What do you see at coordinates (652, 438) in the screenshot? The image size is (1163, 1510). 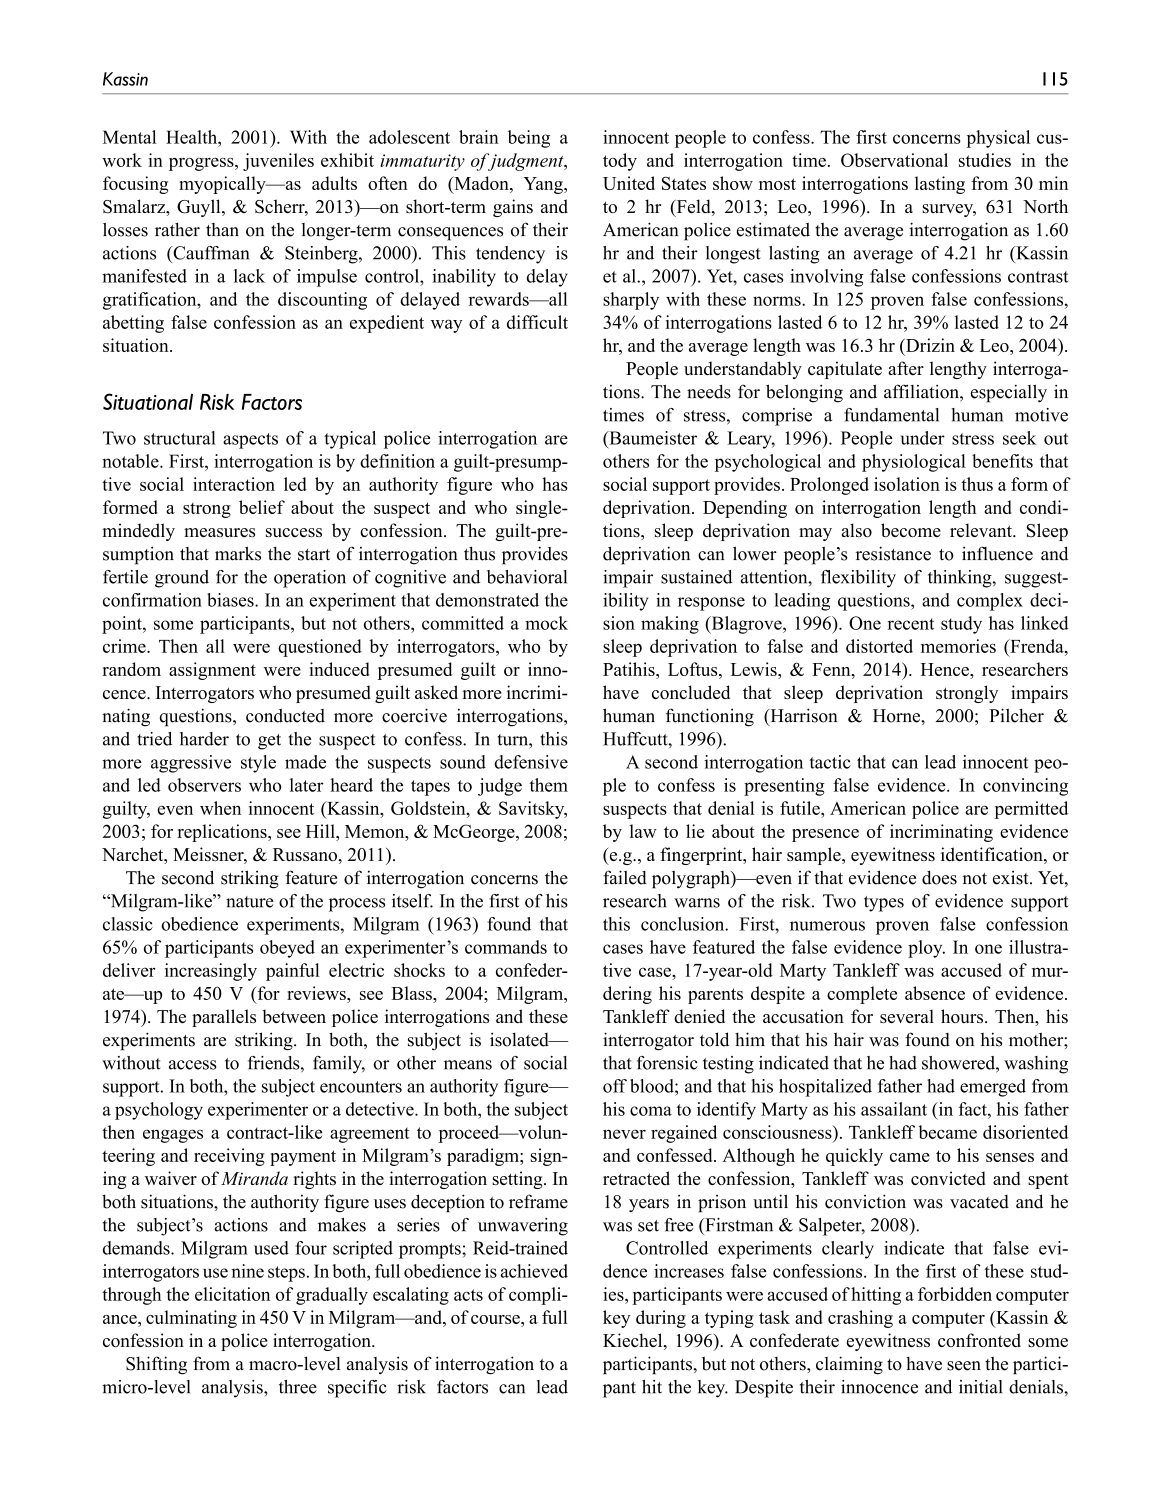 I see `Baumeister` at bounding box center [652, 438].
